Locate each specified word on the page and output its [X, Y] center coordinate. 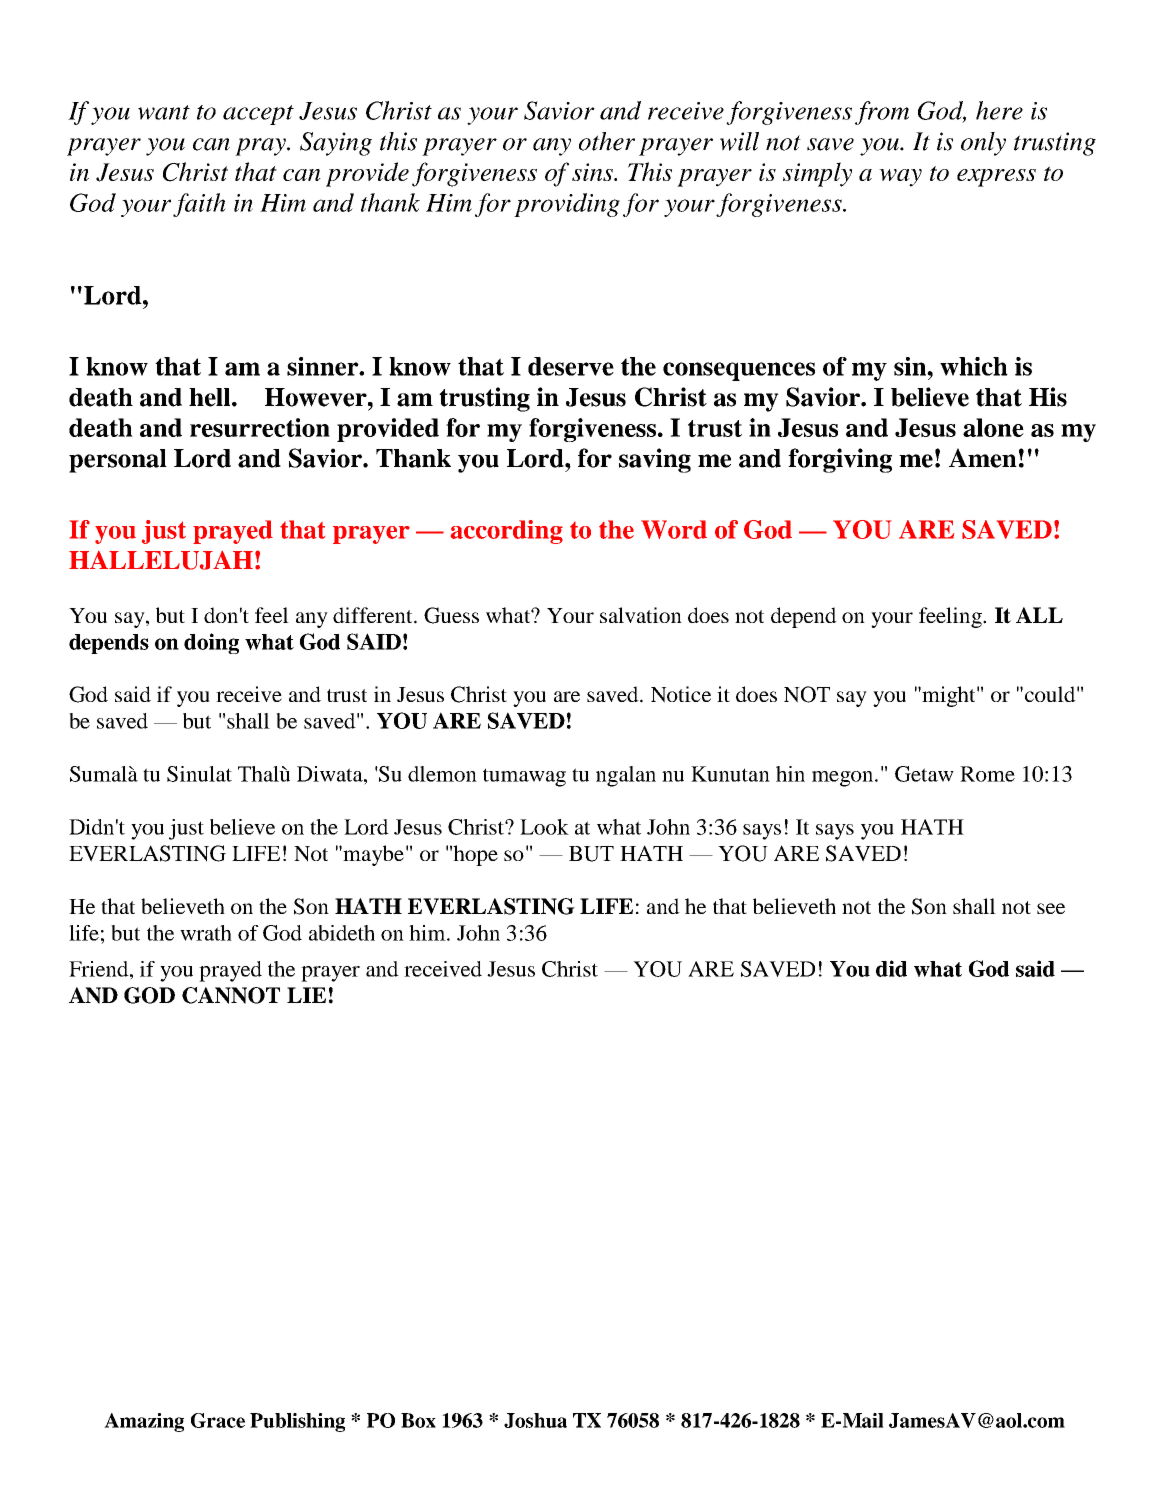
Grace [218, 1420]
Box [418, 1420]
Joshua [535, 1420]
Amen [983, 458]
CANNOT [231, 995]
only [983, 144]
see [1051, 908]
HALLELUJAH [161, 560]
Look [544, 827]
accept [258, 115]
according [507, 532]
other [607, 141]
